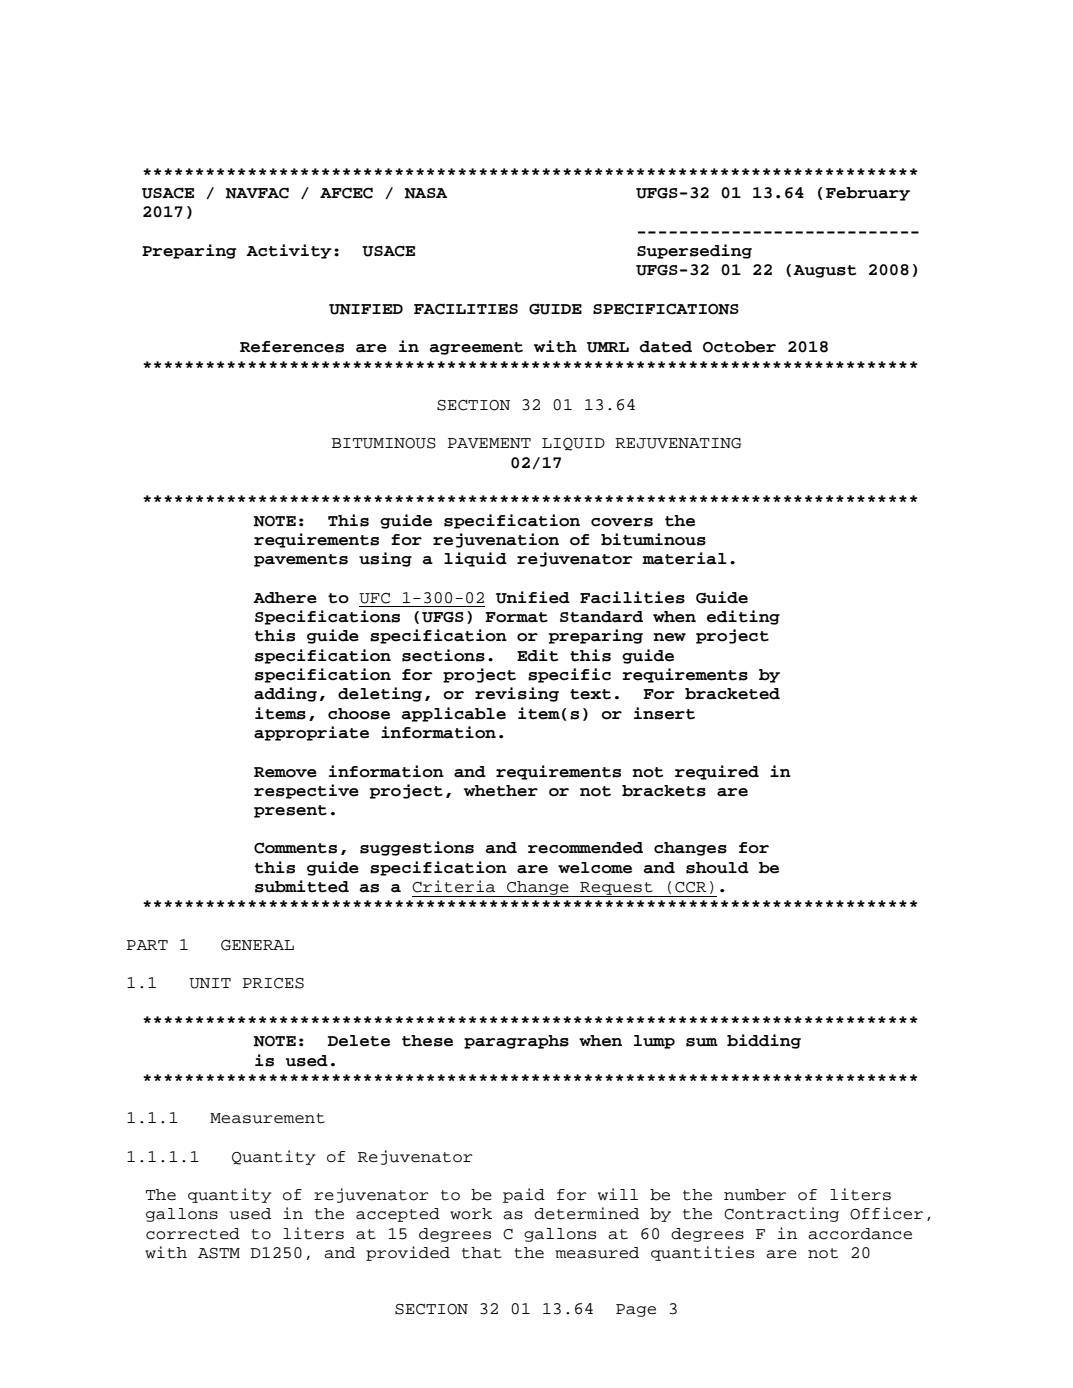 The image size is (1073, 1388). What do you see at coordinates (501, 791) in the document?
I see `whether` at bounding box center [501, 791].
